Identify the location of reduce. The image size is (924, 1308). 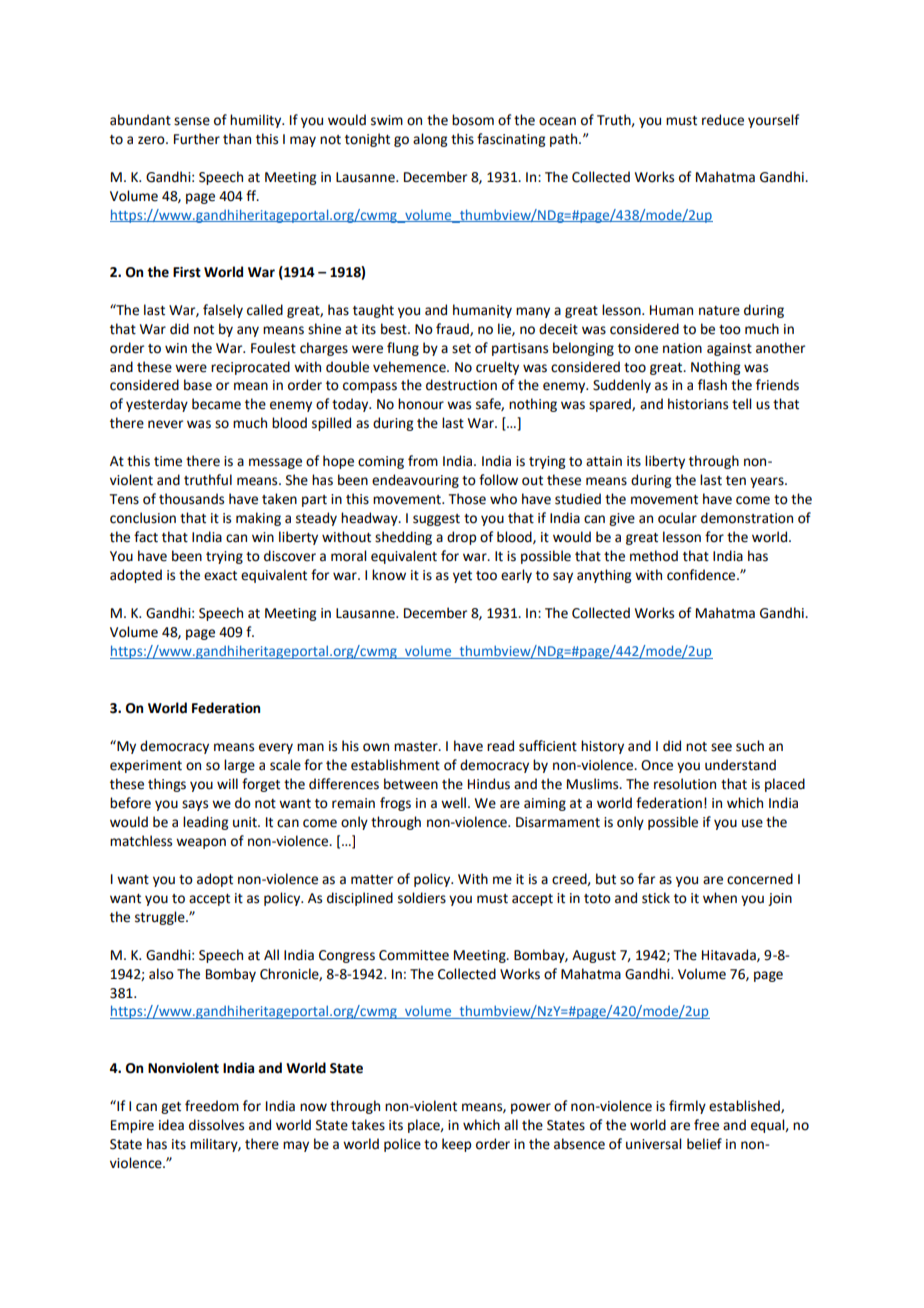
(723, 120).
